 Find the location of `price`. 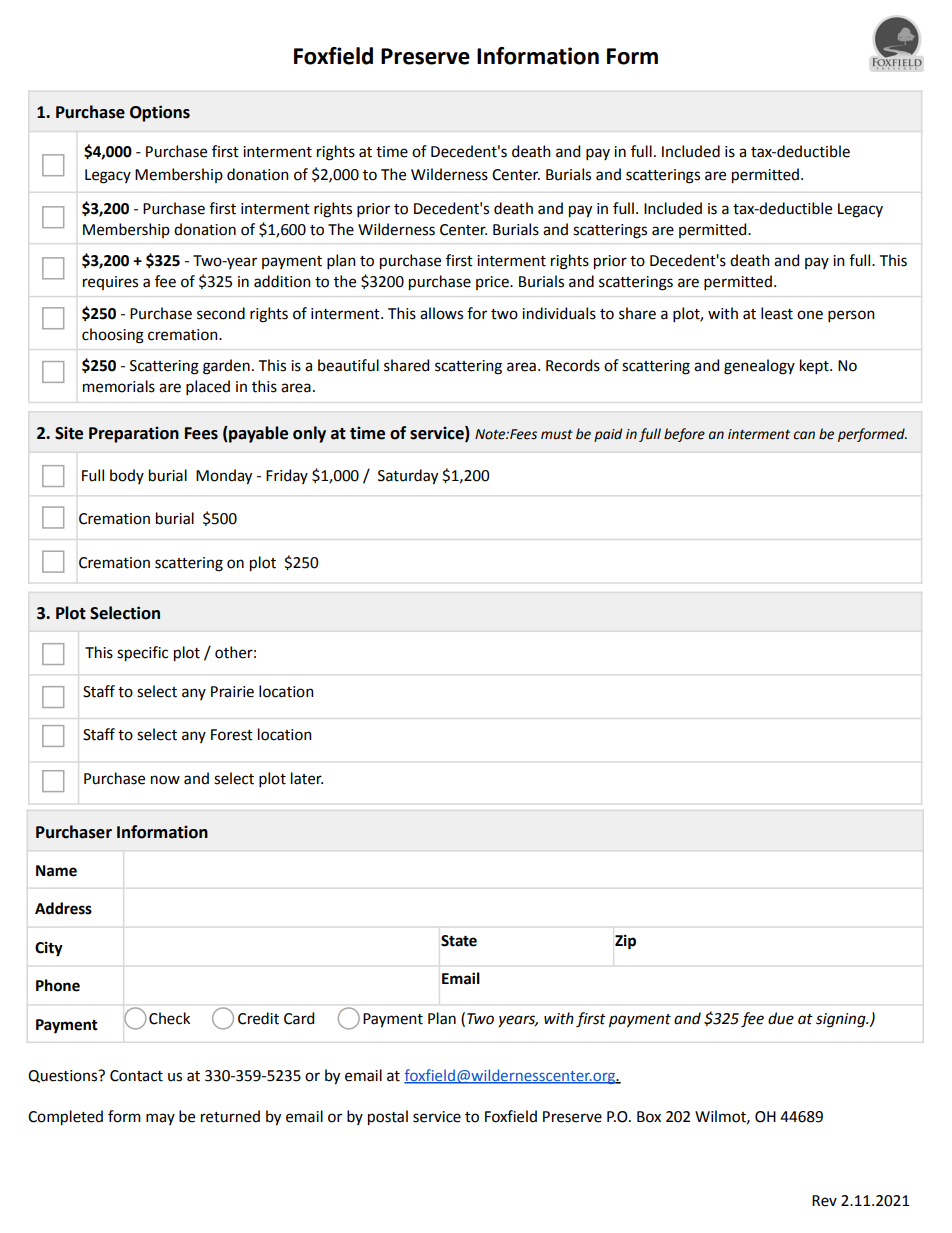

price is located at coordinates (493, 283).
